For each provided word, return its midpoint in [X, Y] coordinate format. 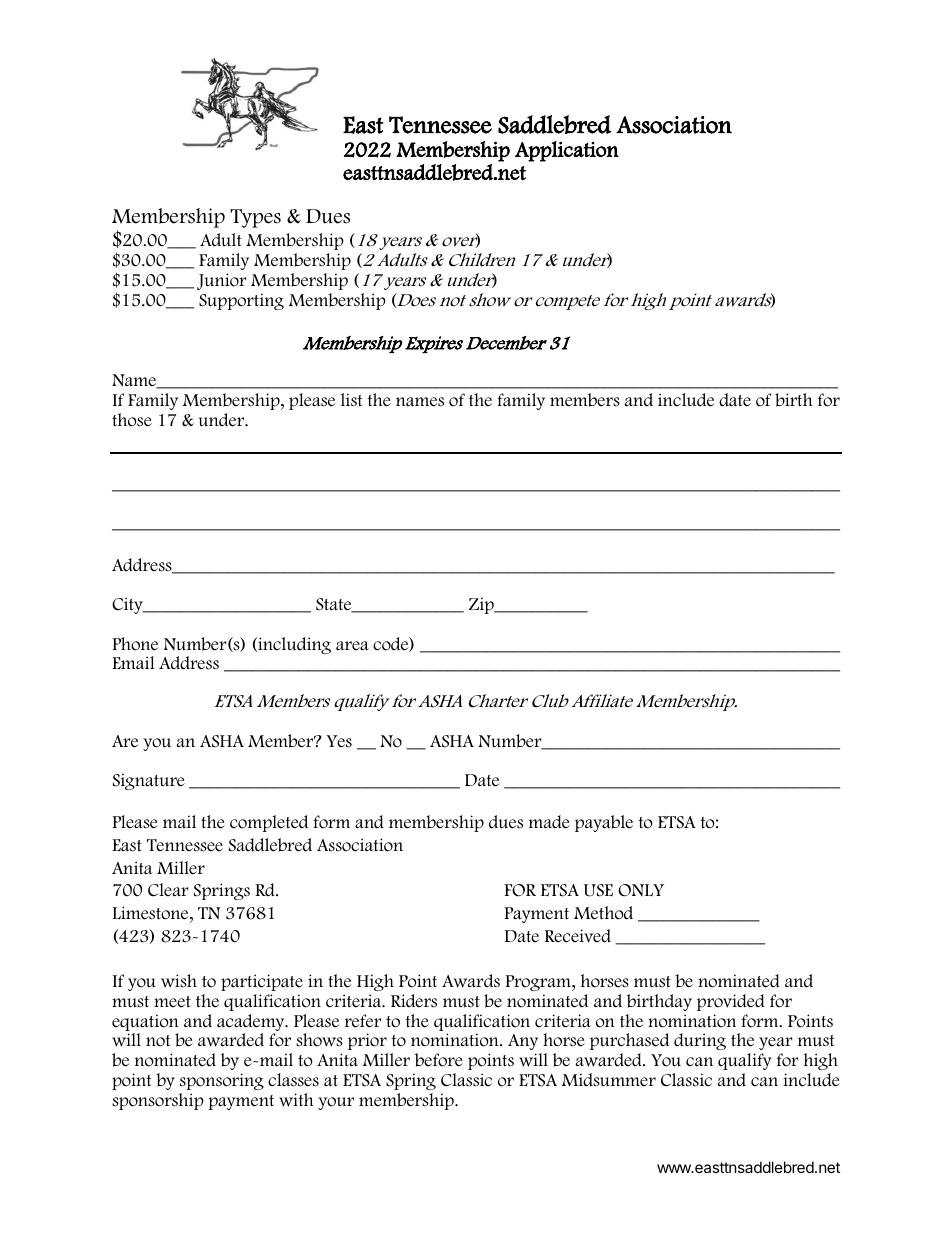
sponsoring [222, 1081]
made [549, 822]
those [132, 420]
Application [567, 151]
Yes [339, 741]
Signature [149, 781]
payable [604, 823]
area [352, 646]
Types [255, 218]
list [352, 400]
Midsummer [609, 1080]
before [439, 1060]
